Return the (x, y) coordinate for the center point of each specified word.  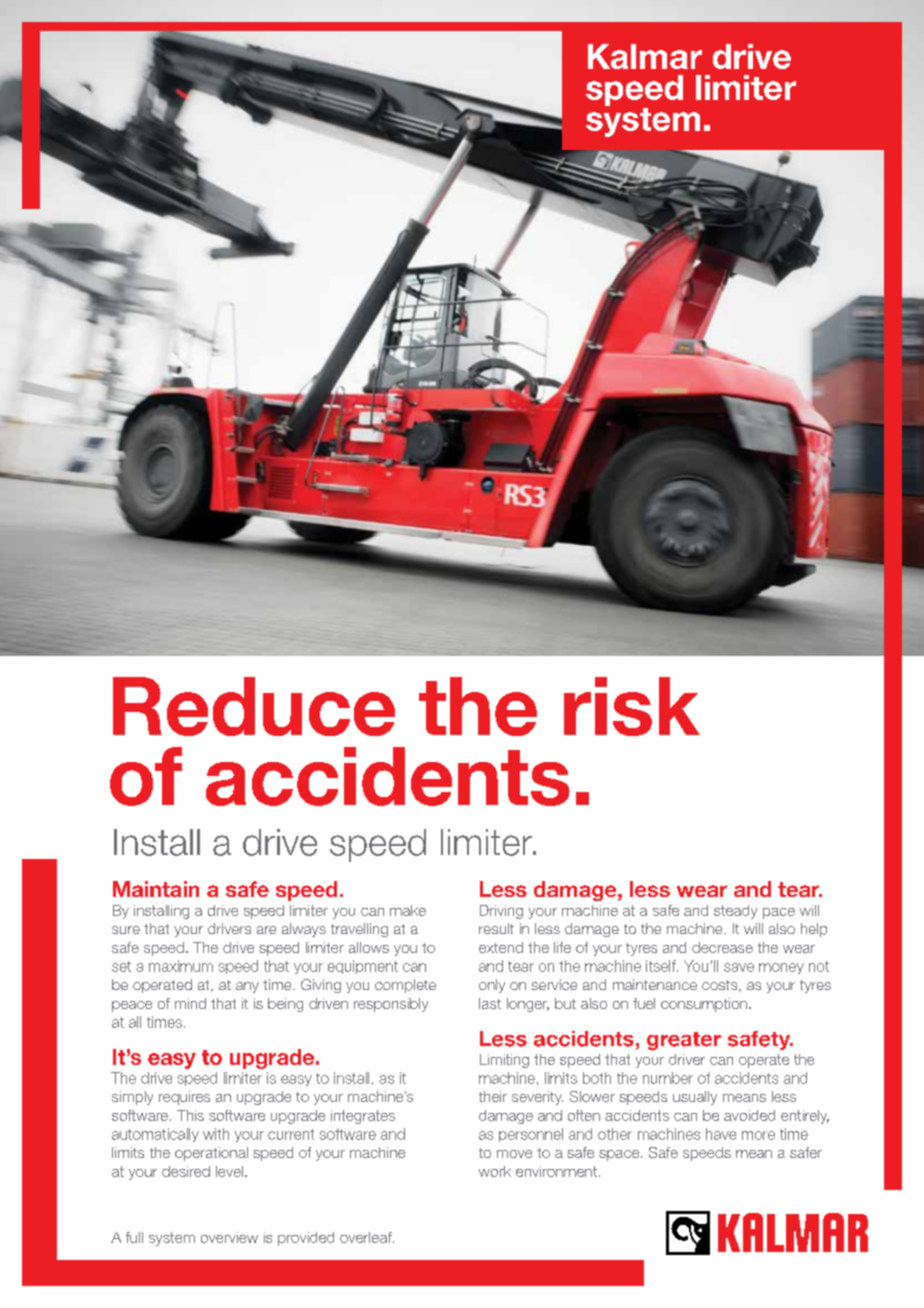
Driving (501, 912)
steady (735, 912)
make (408, 910)
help (814, 930)
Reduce (254, 706)
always (304, 930)
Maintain (156, 889)
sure (126, 930)
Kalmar (645, 56)
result (496, 928)
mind (190, 1003)
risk (632, 706)
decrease (722, 947)
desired (186, 1171)
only (492, 986)
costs (721, 986)
